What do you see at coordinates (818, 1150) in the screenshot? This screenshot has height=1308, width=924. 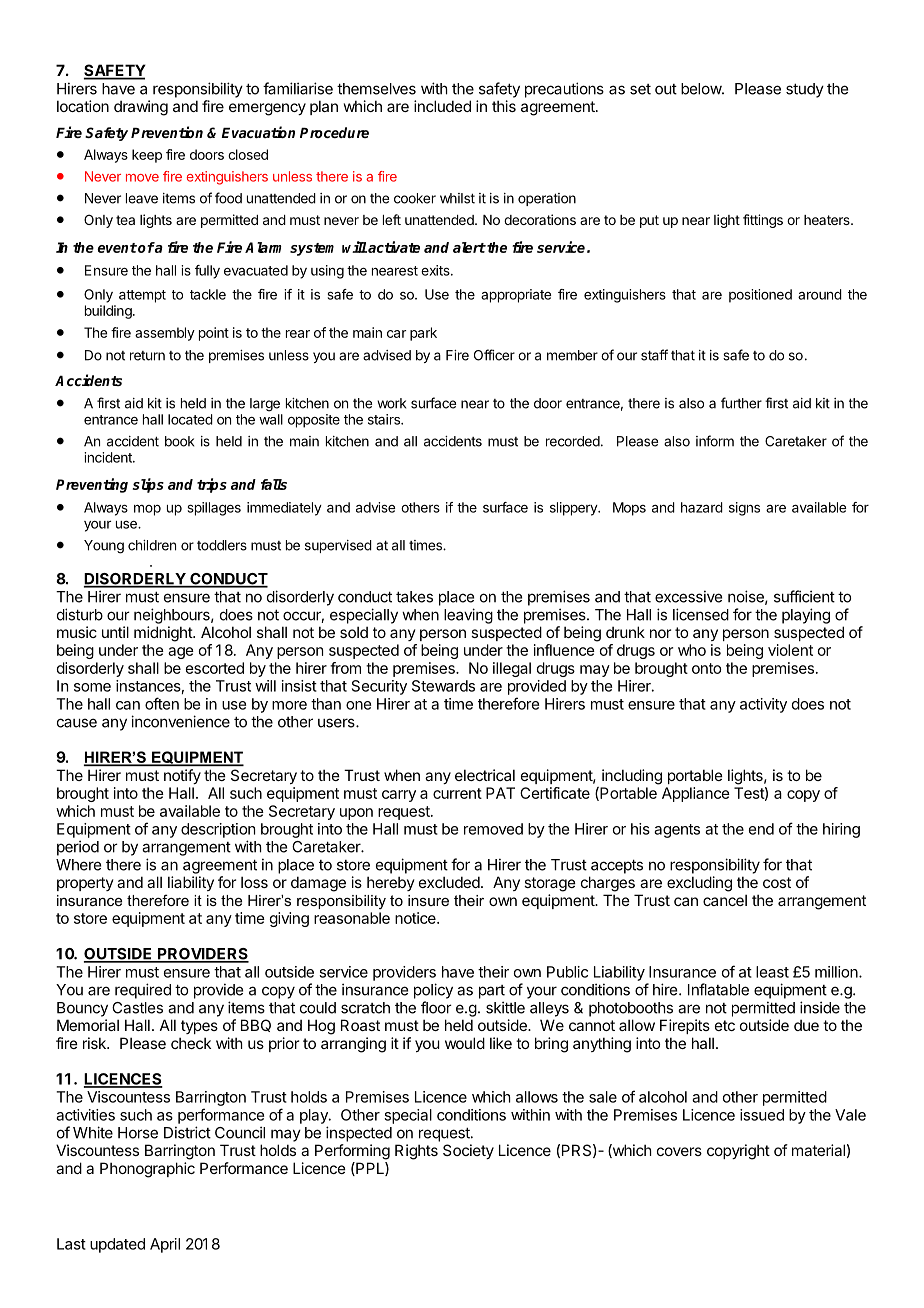 I see `material` at bounding box center [818, 1150].
